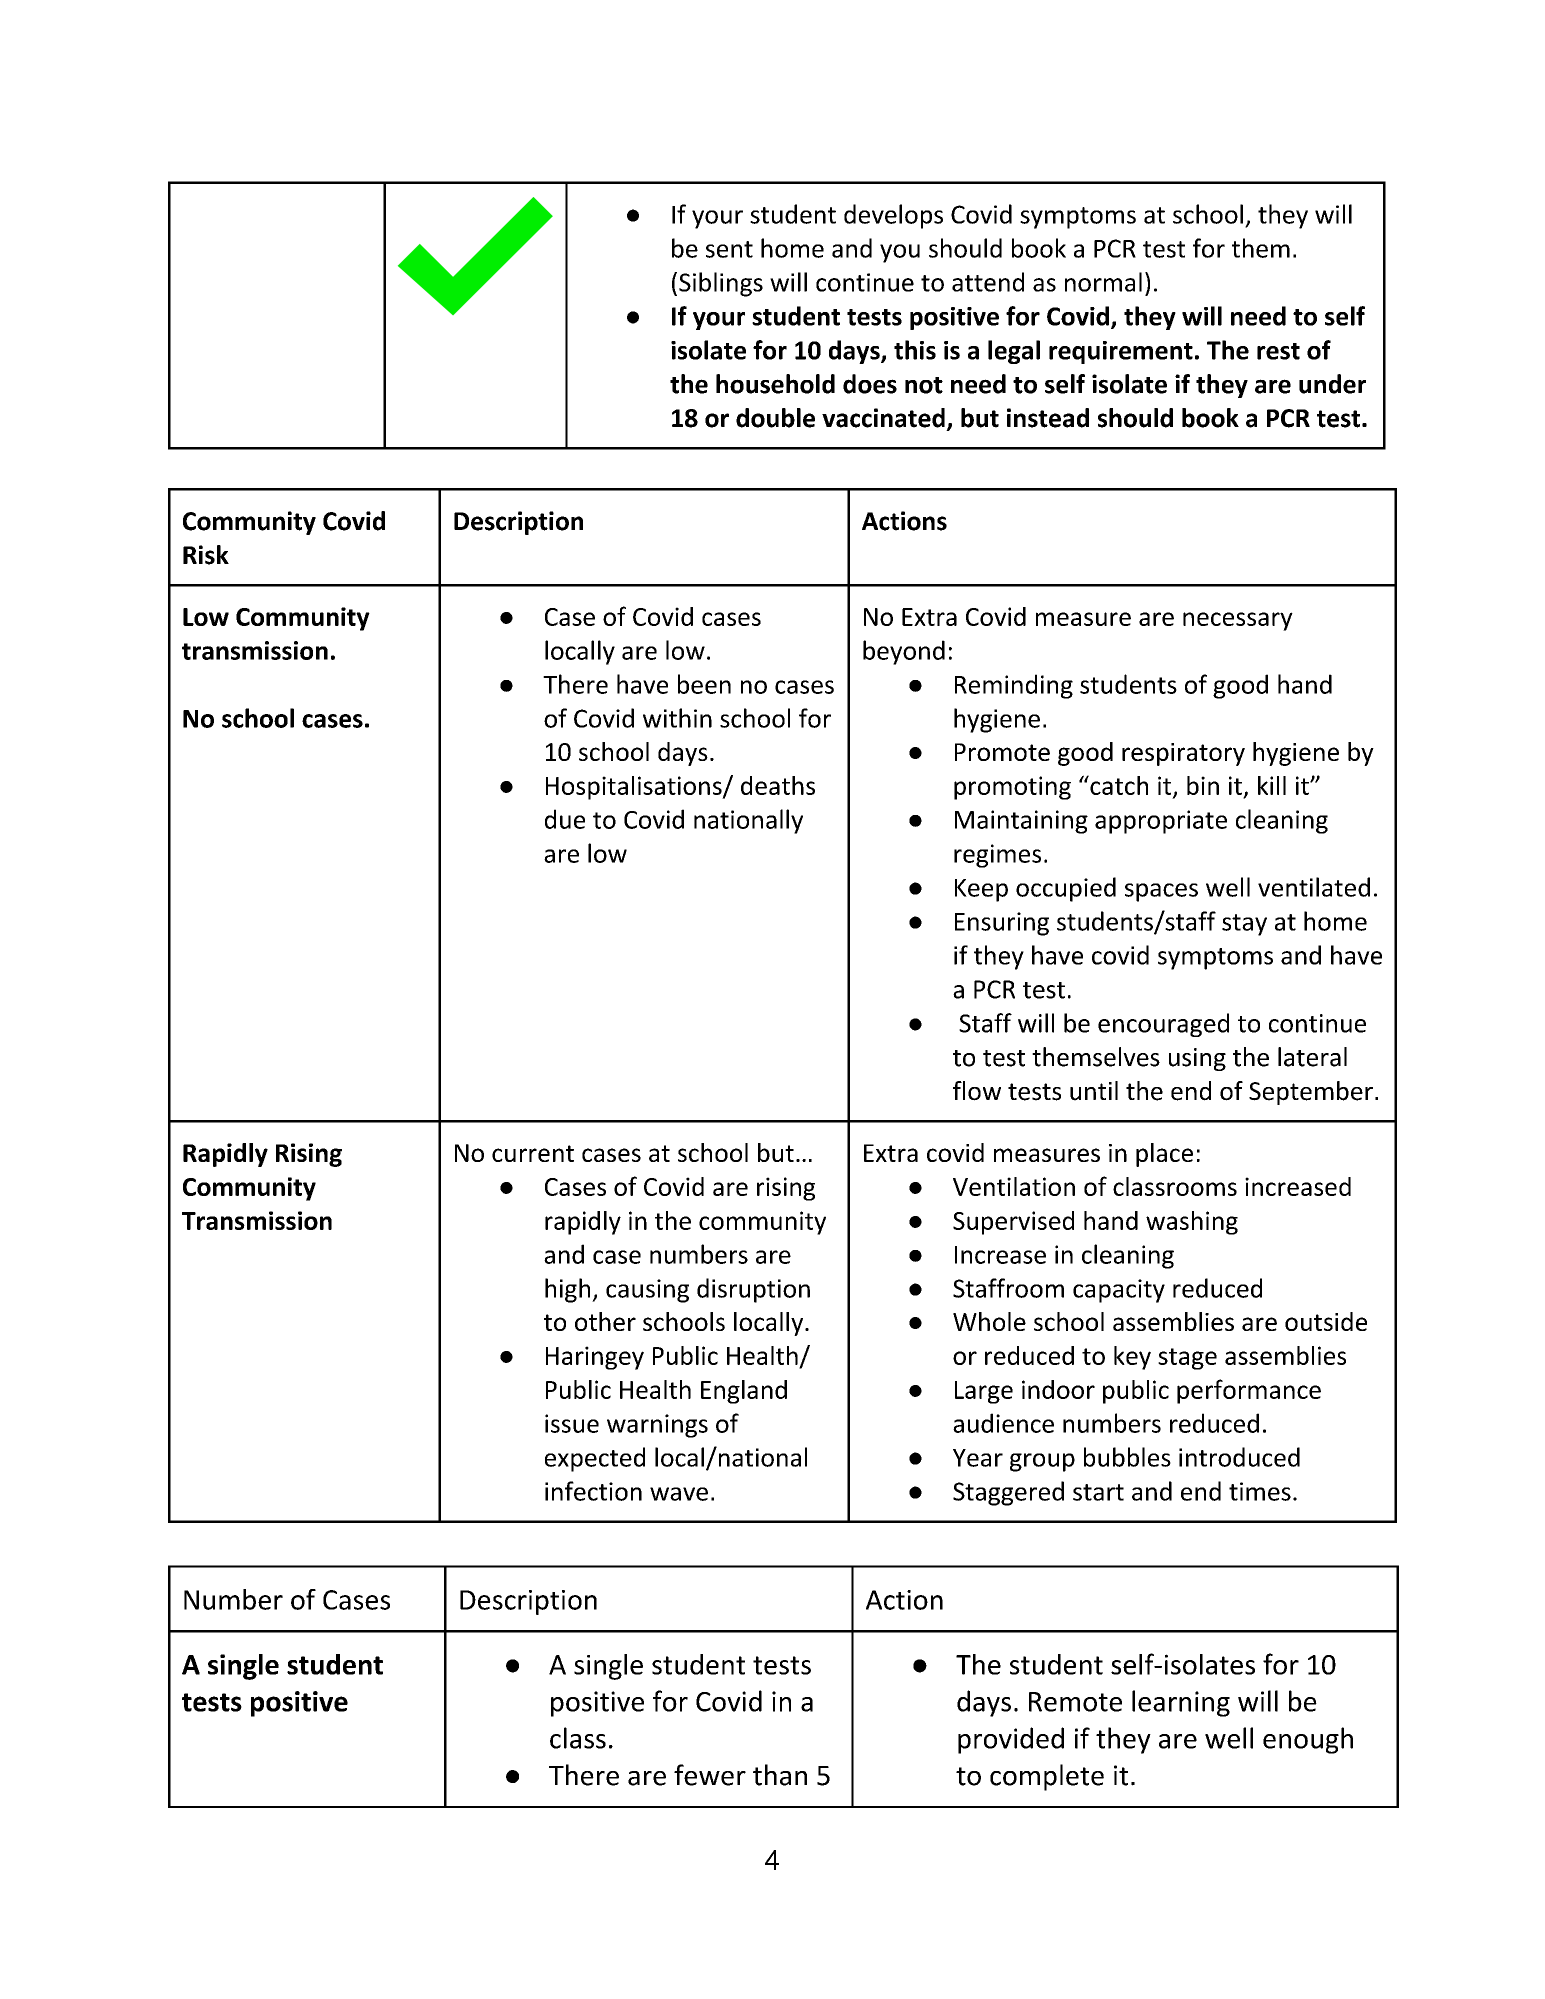 This screenshot has width=1545, height=1999. Describe the element at coordinates (710, 1775) in the screenshot. I see `fewer` at that location.
